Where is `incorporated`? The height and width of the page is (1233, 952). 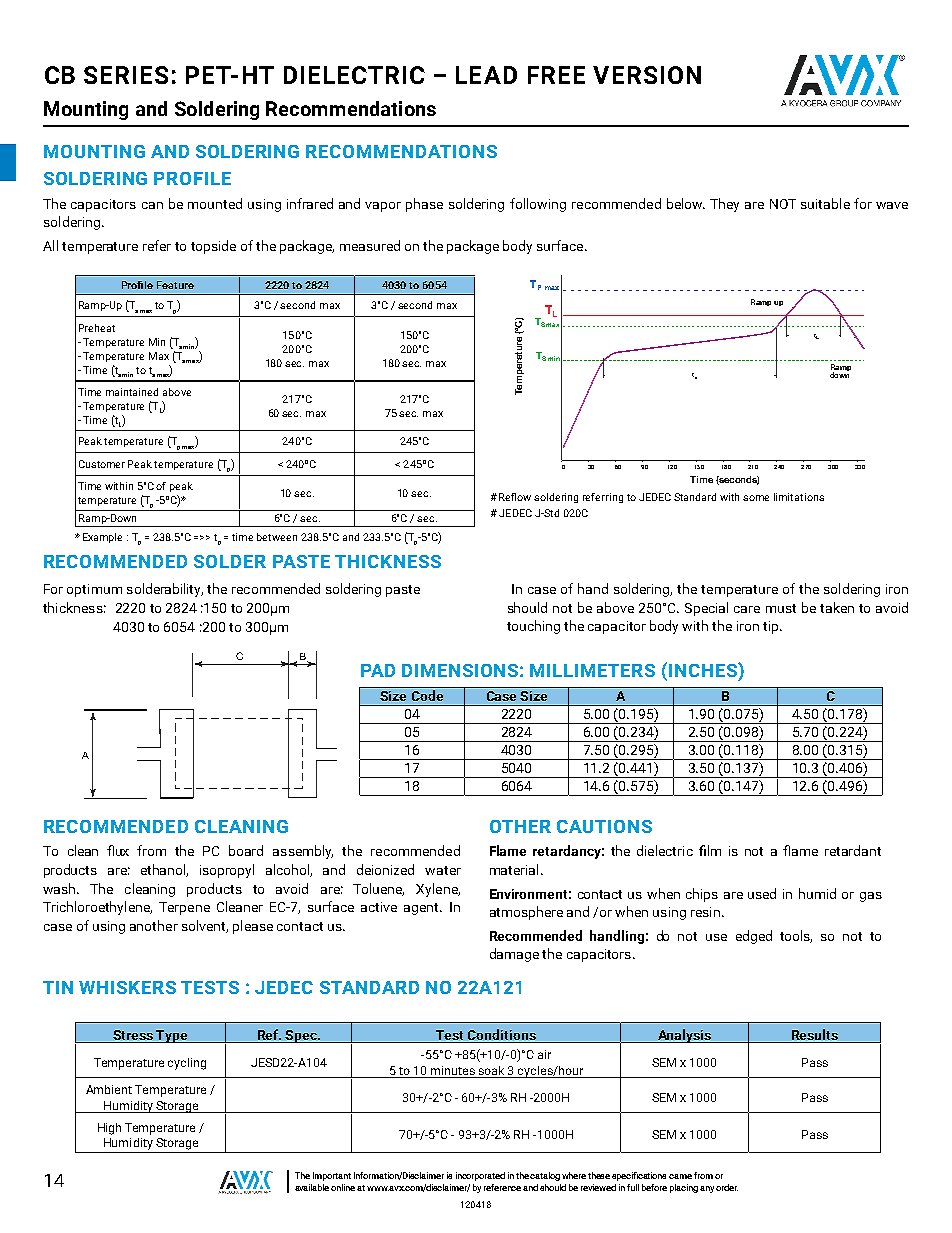 incorporated is located at coordinates (480, 1176).
